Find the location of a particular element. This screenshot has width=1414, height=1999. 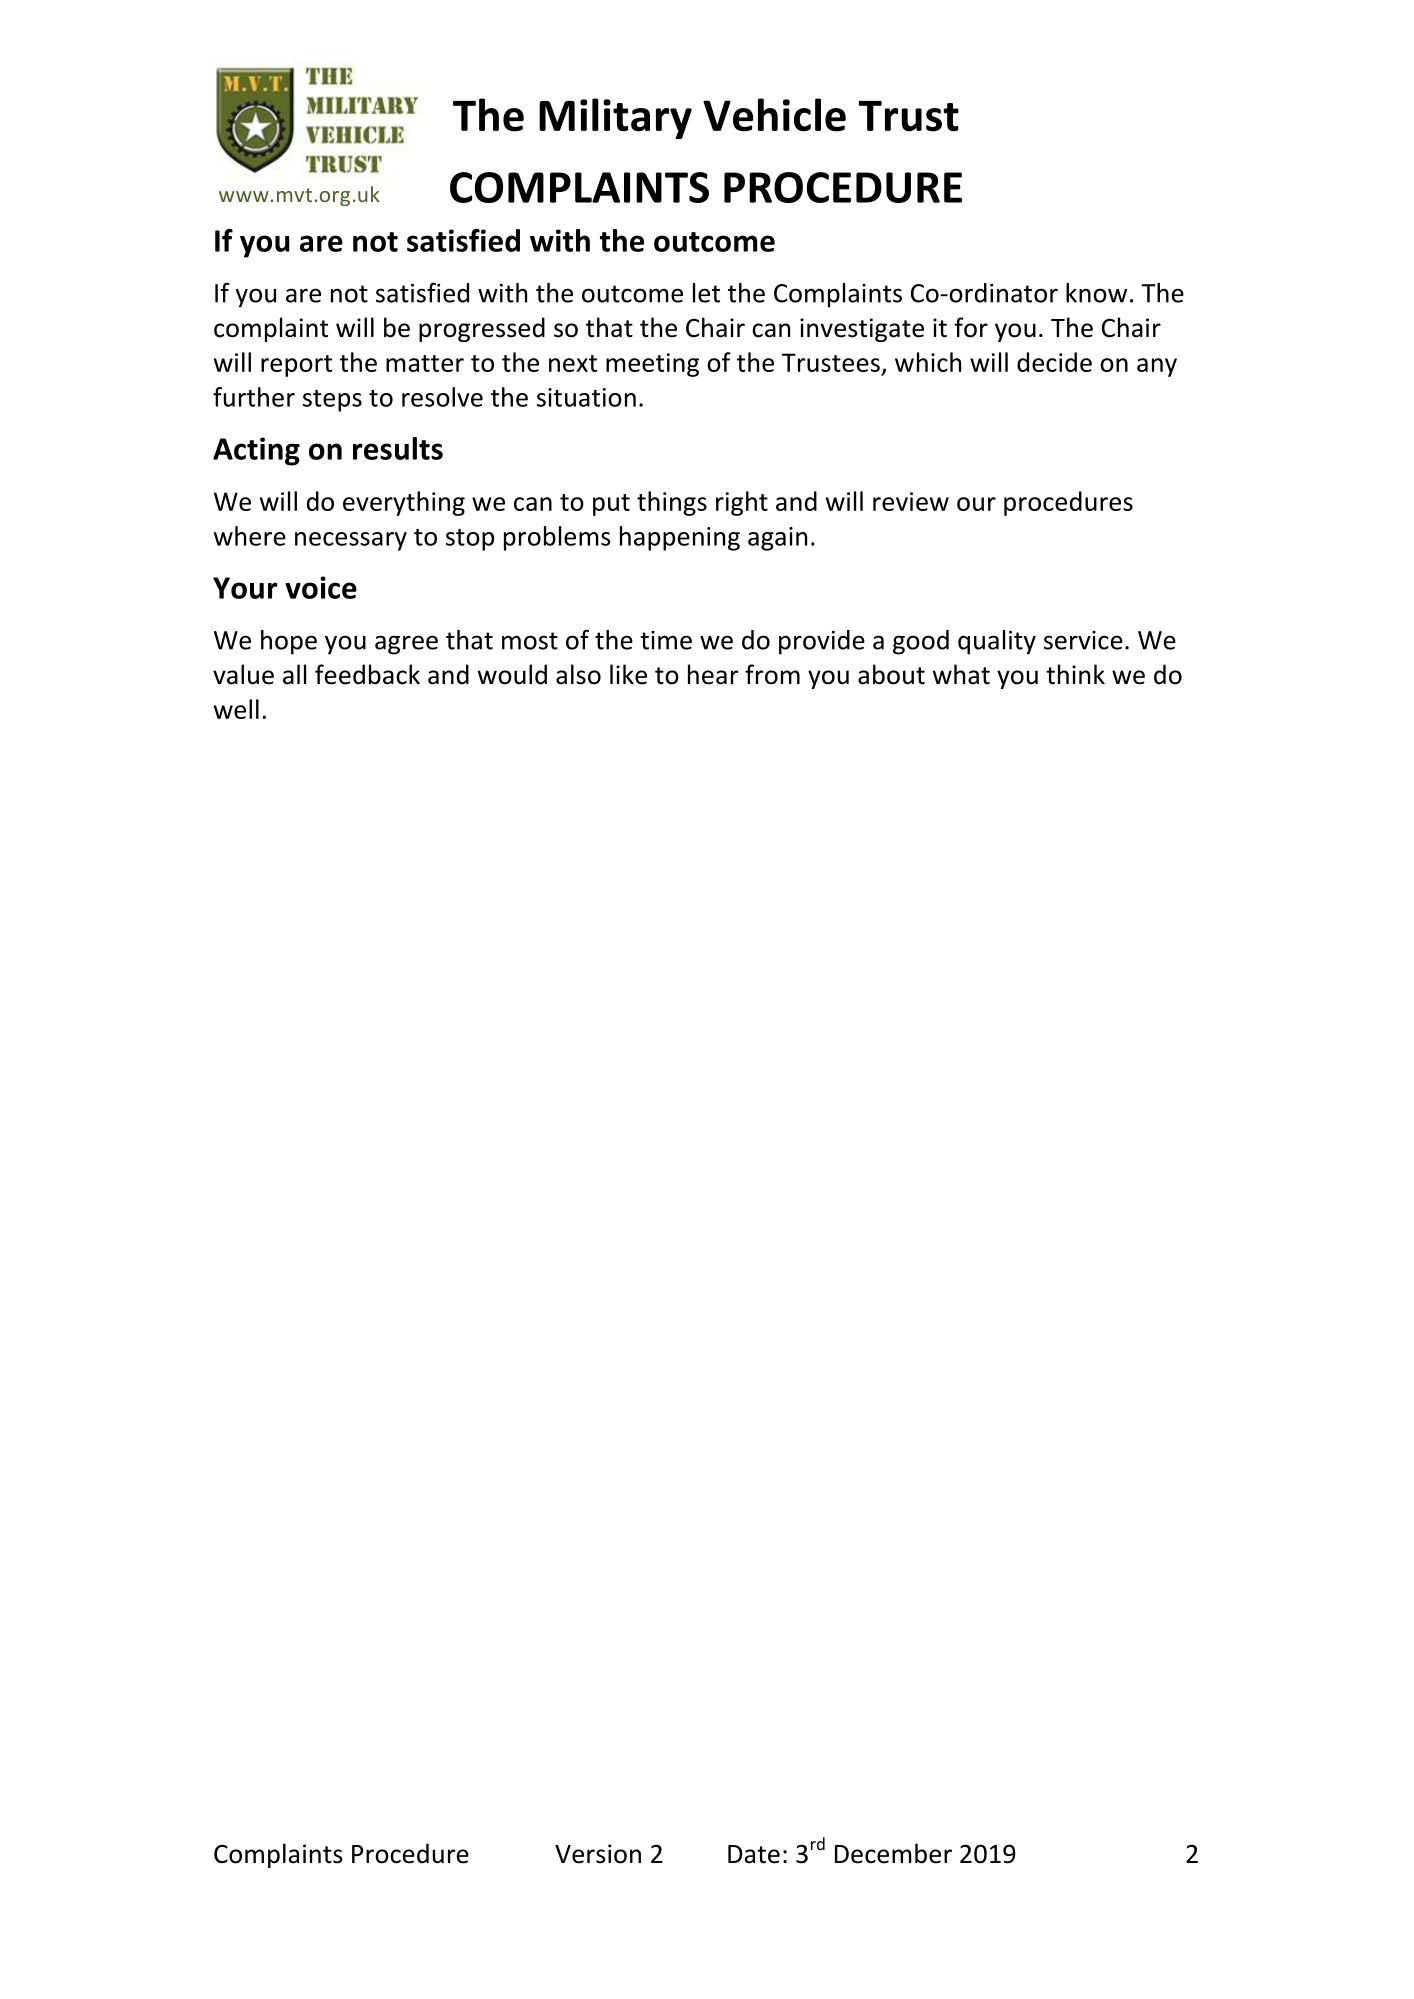

report is located at coordinates (296, 366).
